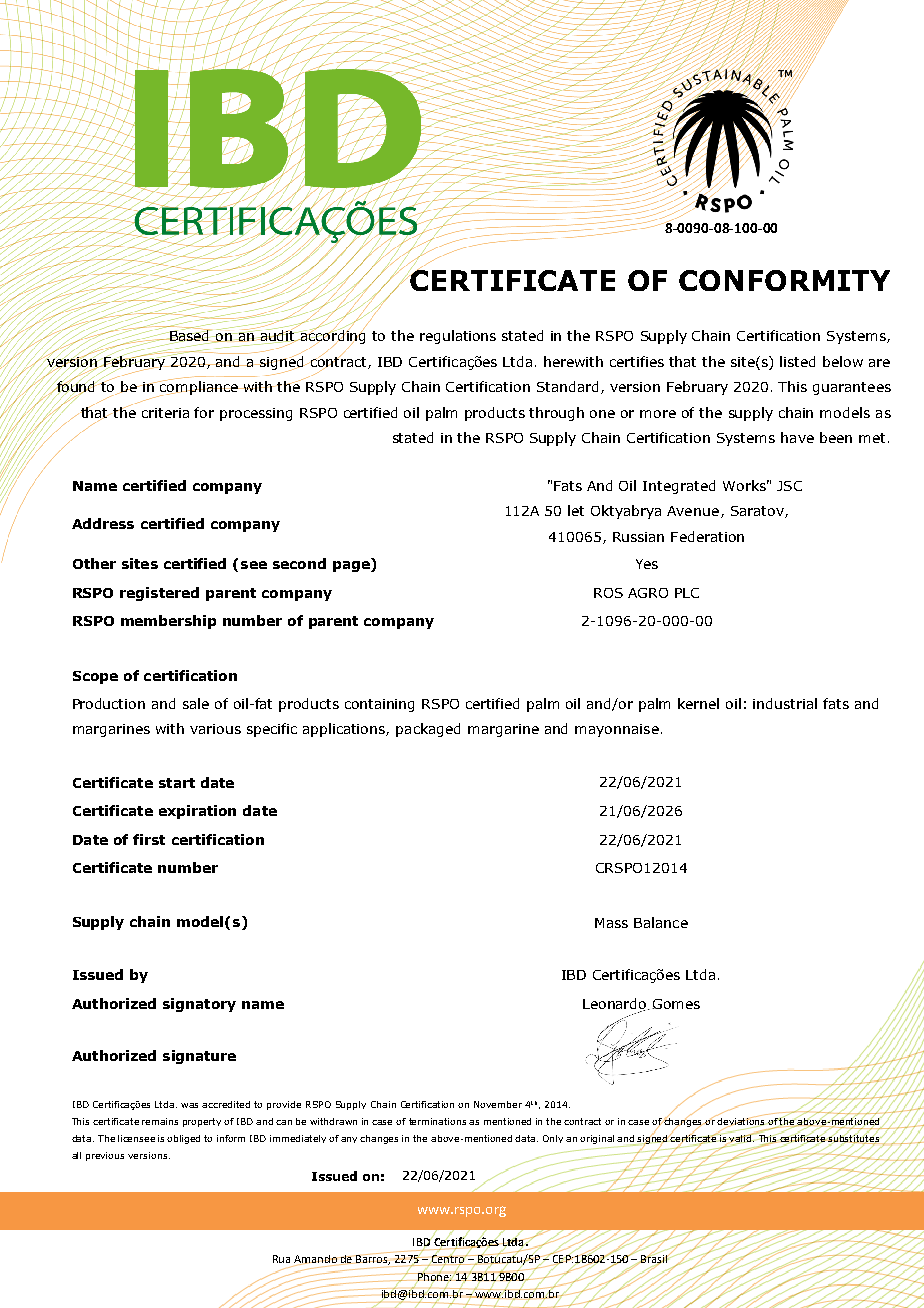 This image has height=1308, width=924. What do you see at coordinates (379, 705) in the image?
I see `containing` at bounding box center [379, 705].
